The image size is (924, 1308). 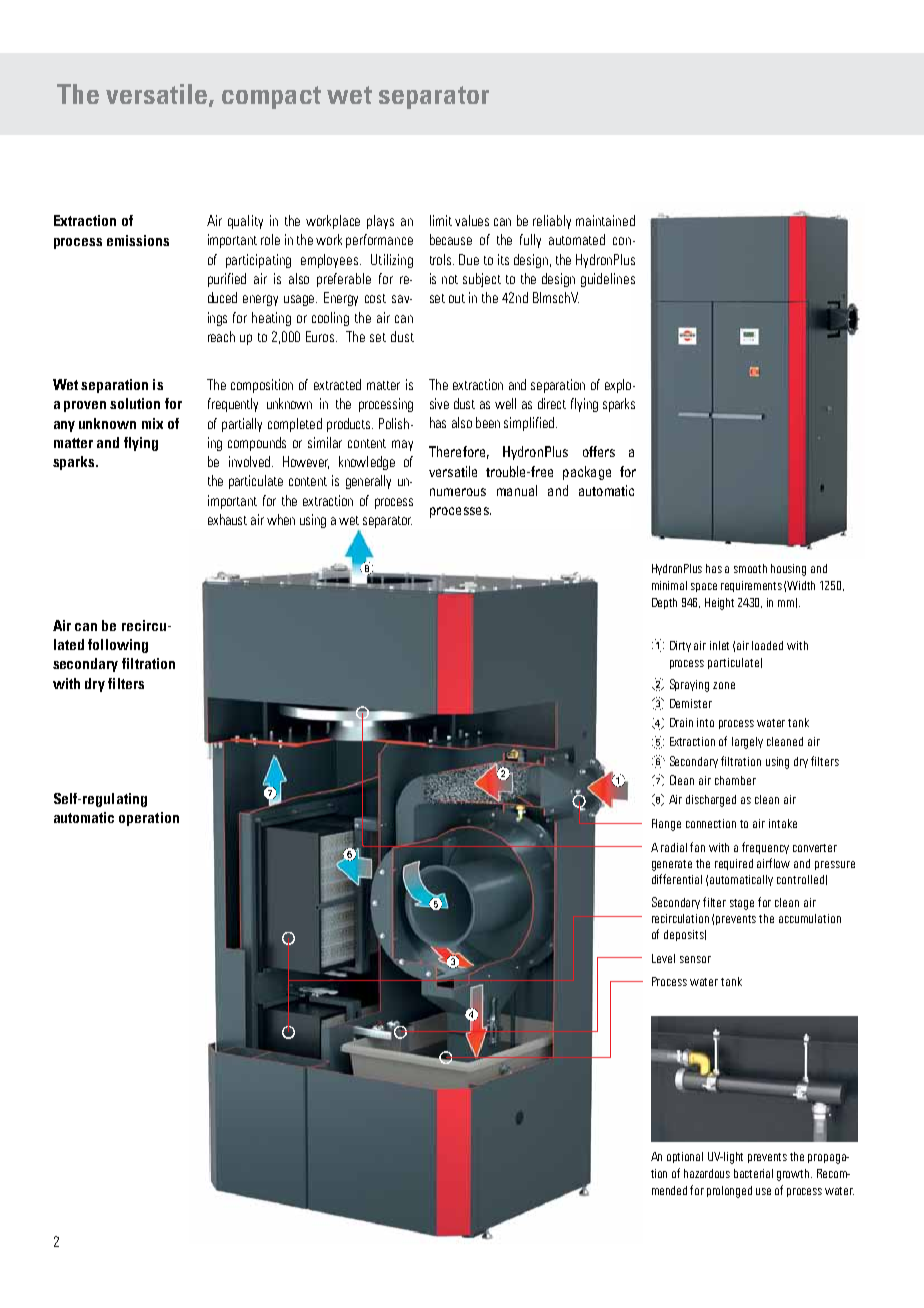 What do you see at coordinates (707, 1173) in the page?
I see `hazardous` at bounding box center [707, 1173].
